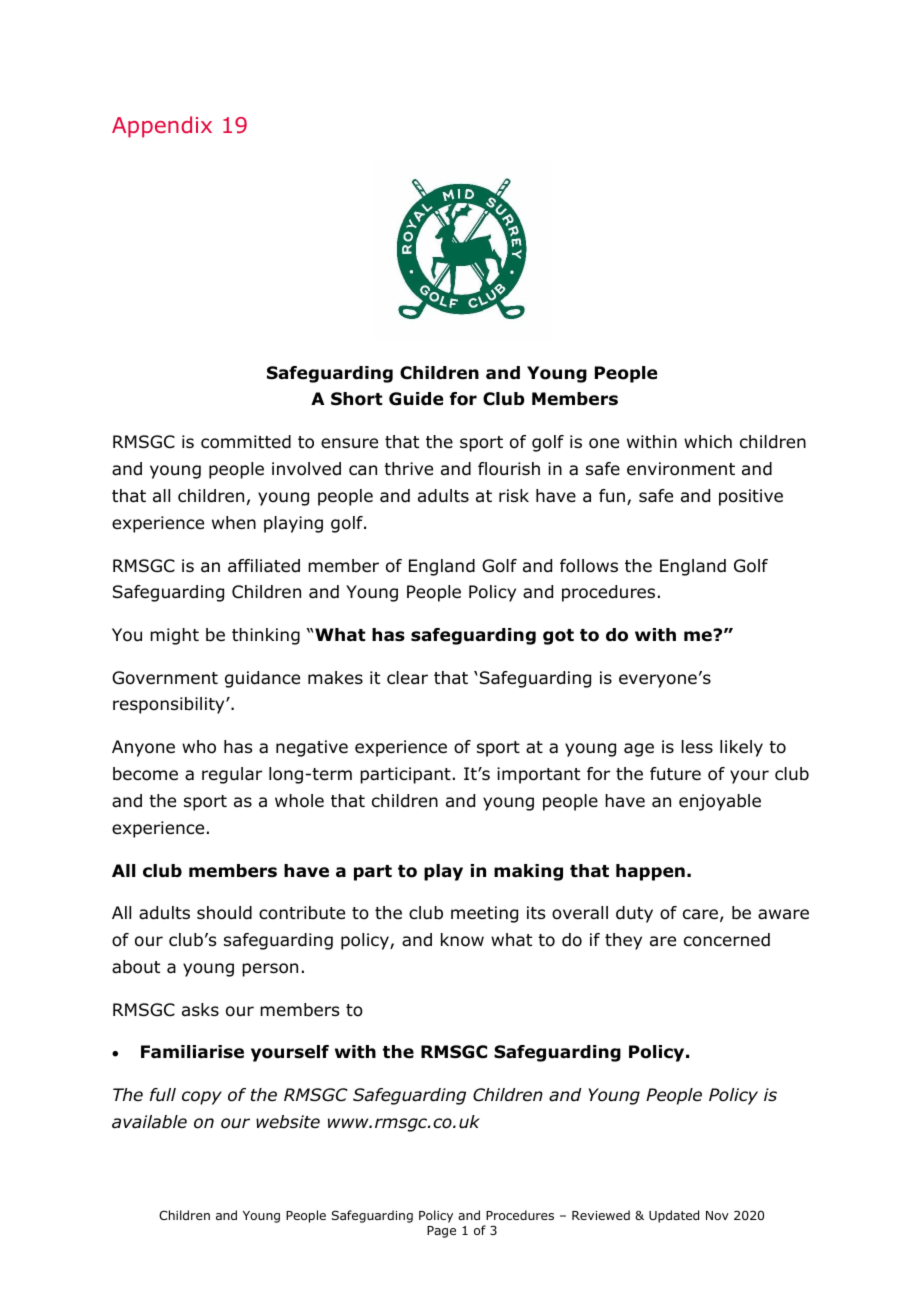 Image resolution: width=924 pixels, height=1308 pixels. What do you see at coordinates (407, 678) in the document?
I see `clear` at bounding box center [407, 678].
